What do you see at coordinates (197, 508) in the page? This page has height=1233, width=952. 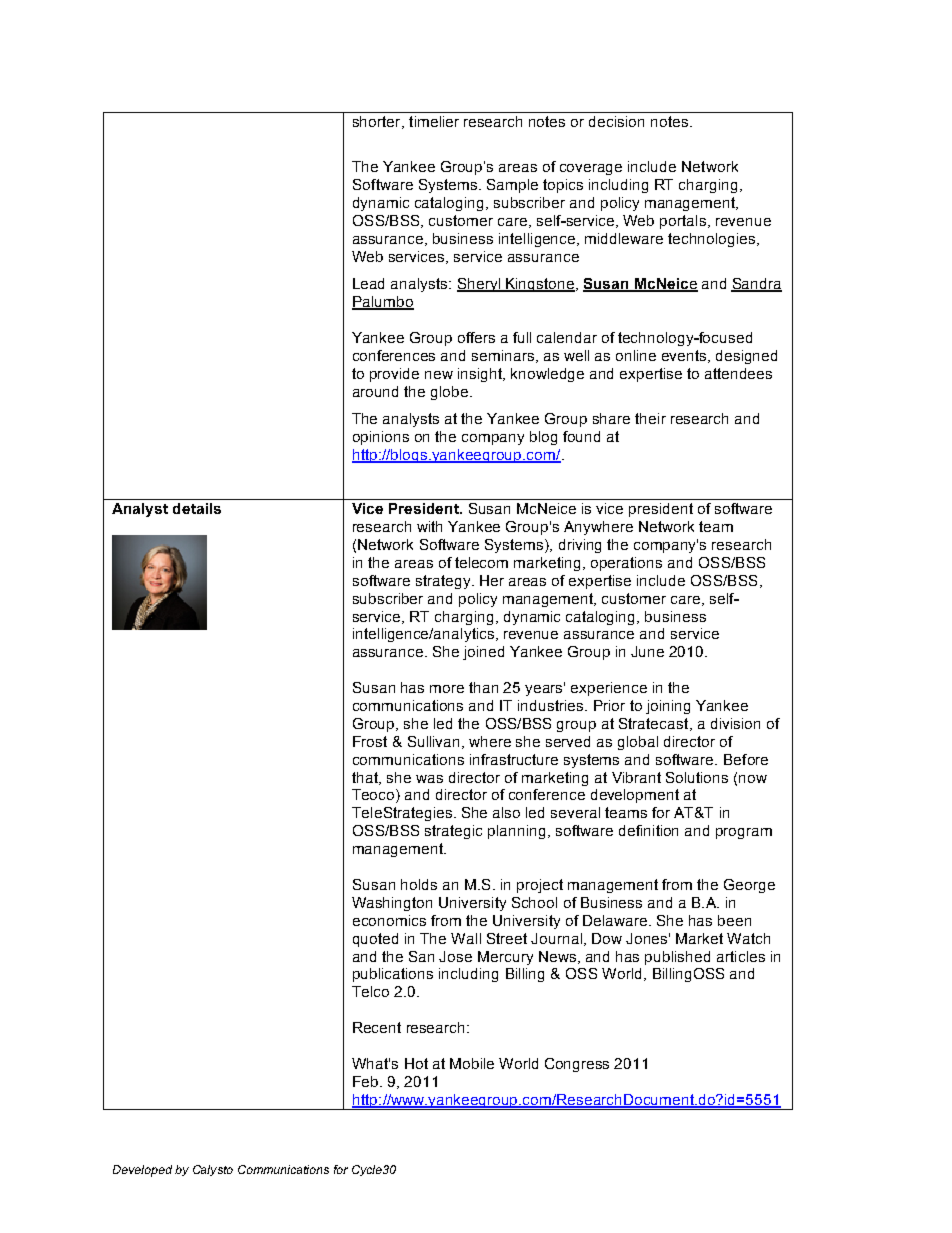 I see `details` at bounding box center [197, 508].
